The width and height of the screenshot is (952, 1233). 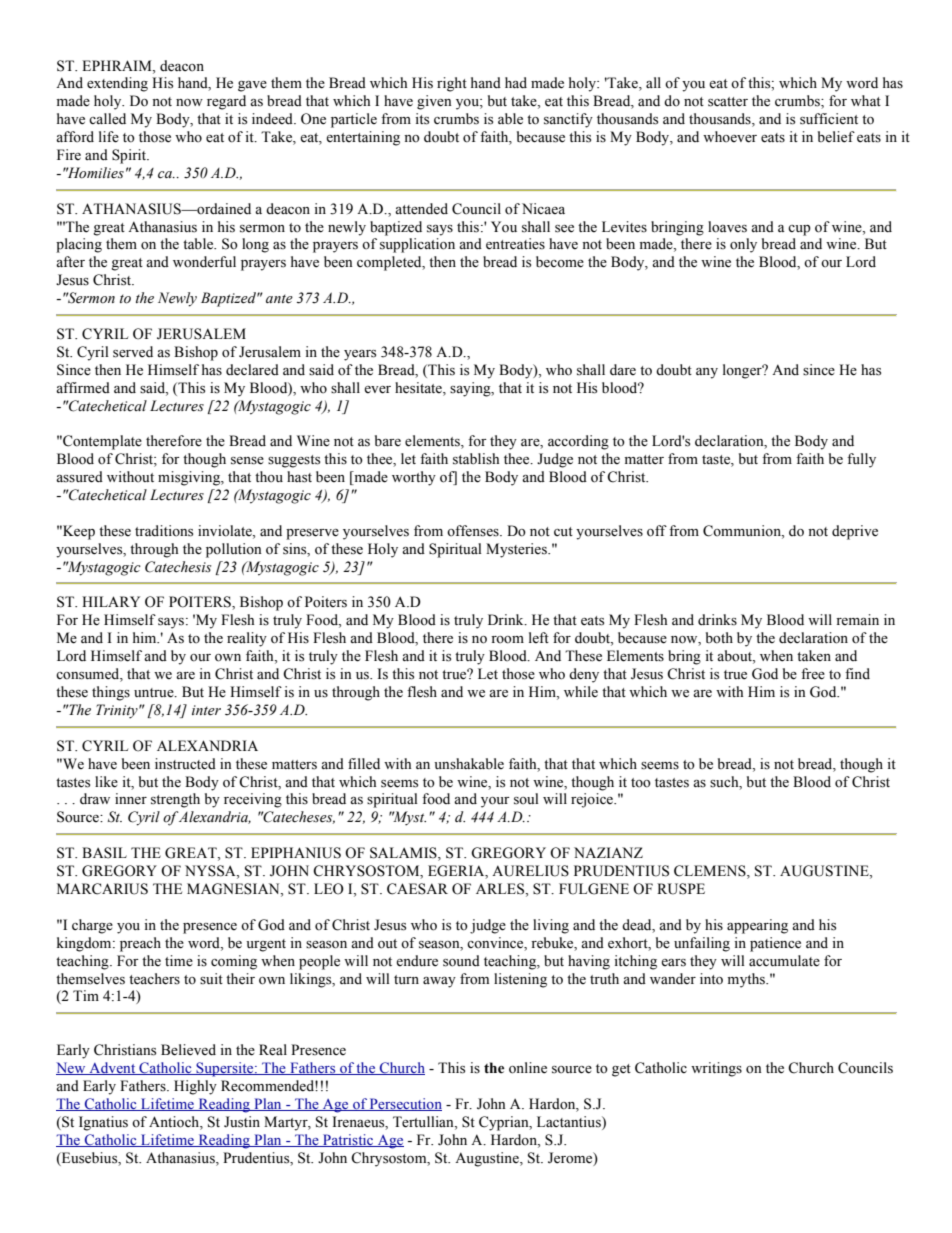 What do you see at coordinates (861, 460) in the screenshot?
I see `fully` at bounding box center [861, 460].
